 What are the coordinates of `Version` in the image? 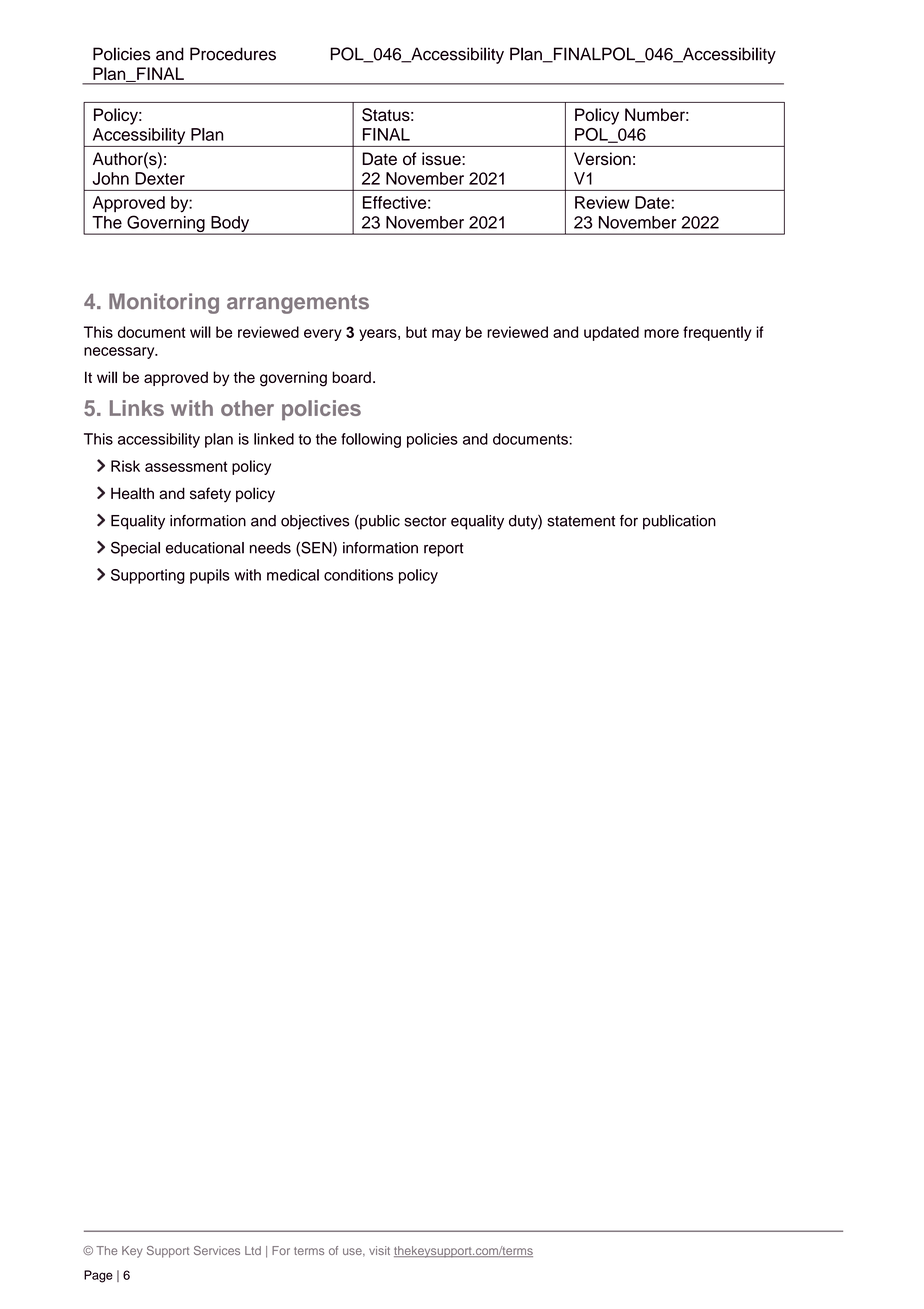 It's located at (602, 159).
